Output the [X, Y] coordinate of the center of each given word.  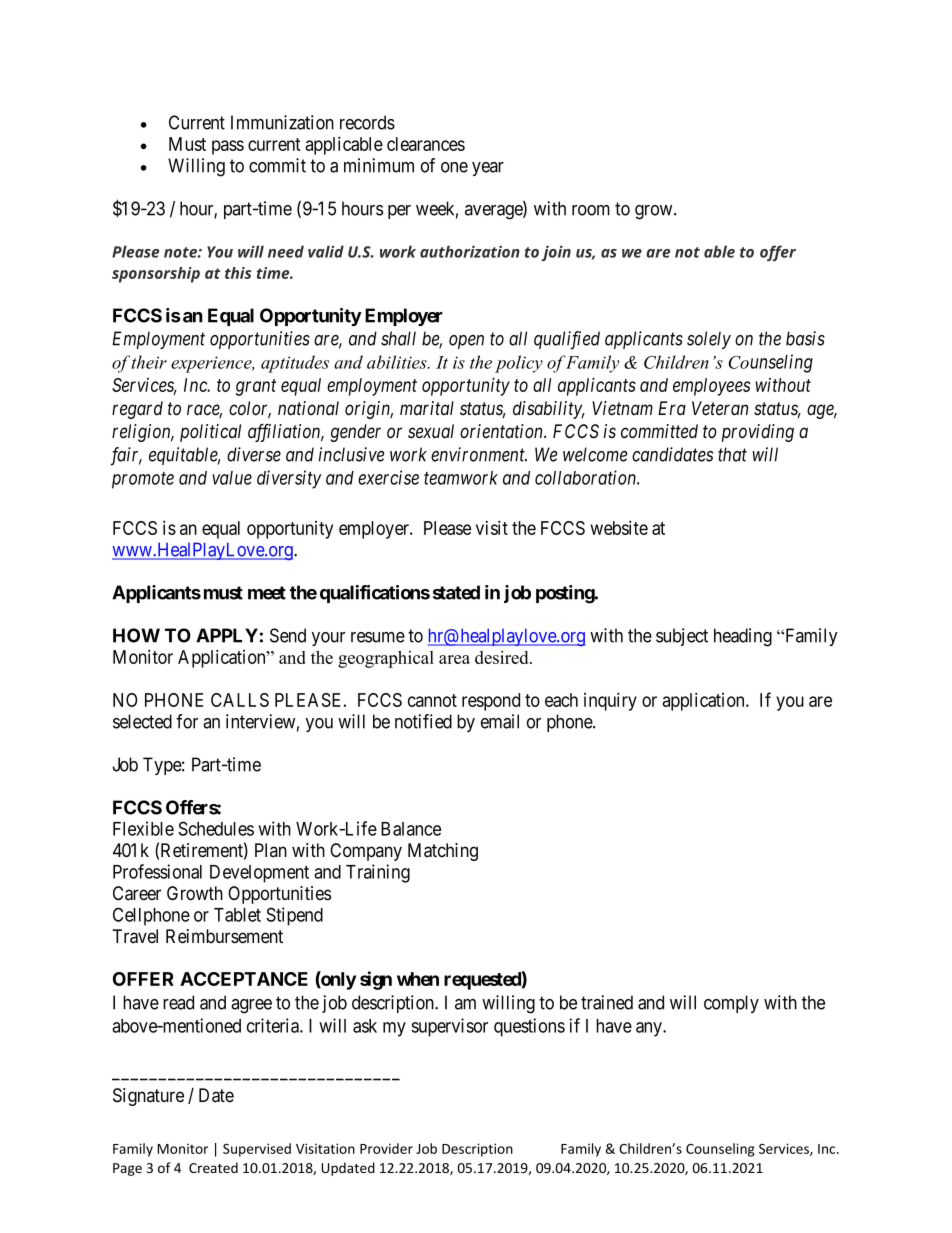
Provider [386, 1148]
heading [743, 637]
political [210, 433]
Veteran [720, 408]
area [454, 659]
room [591, 210]
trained [607, 1002]
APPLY [227, 635]
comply [731, 1004]
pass [228, 147]
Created [213, 1167]
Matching [443, 852]
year [488, 169]
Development [259, 874]
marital [427, 408]
